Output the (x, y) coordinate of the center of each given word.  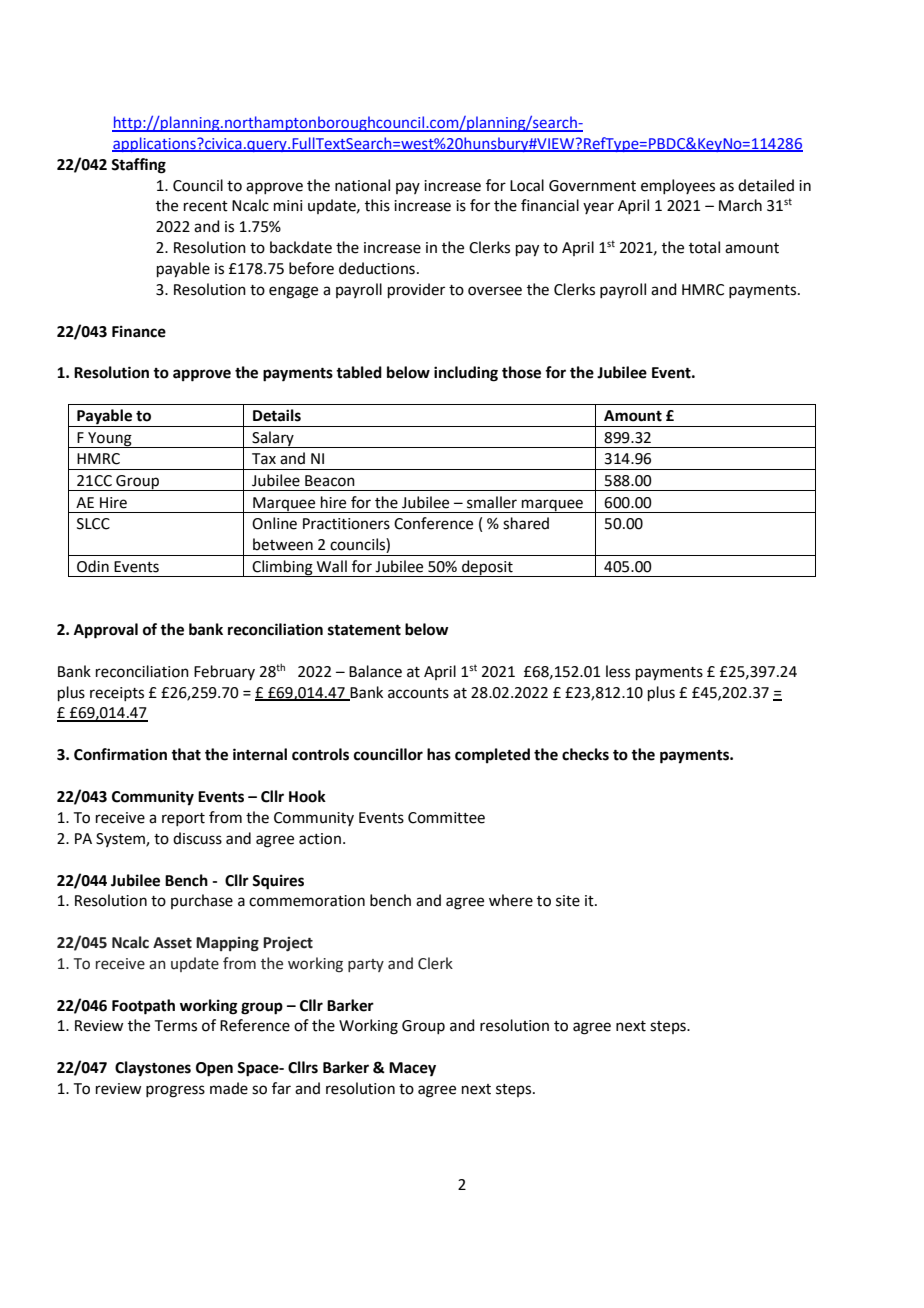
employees (678, 186)
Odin (93, 566)
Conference (433, 523)
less (618, 671)
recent (206, 206)
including (466, 374)
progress (175, 1091)
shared (526, 523)
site (568, 901)
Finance (139, 331)
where (511, 900)
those (521, 372)
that (186, 754)
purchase (202, 901)
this (377, 205)
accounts (418, 693)
